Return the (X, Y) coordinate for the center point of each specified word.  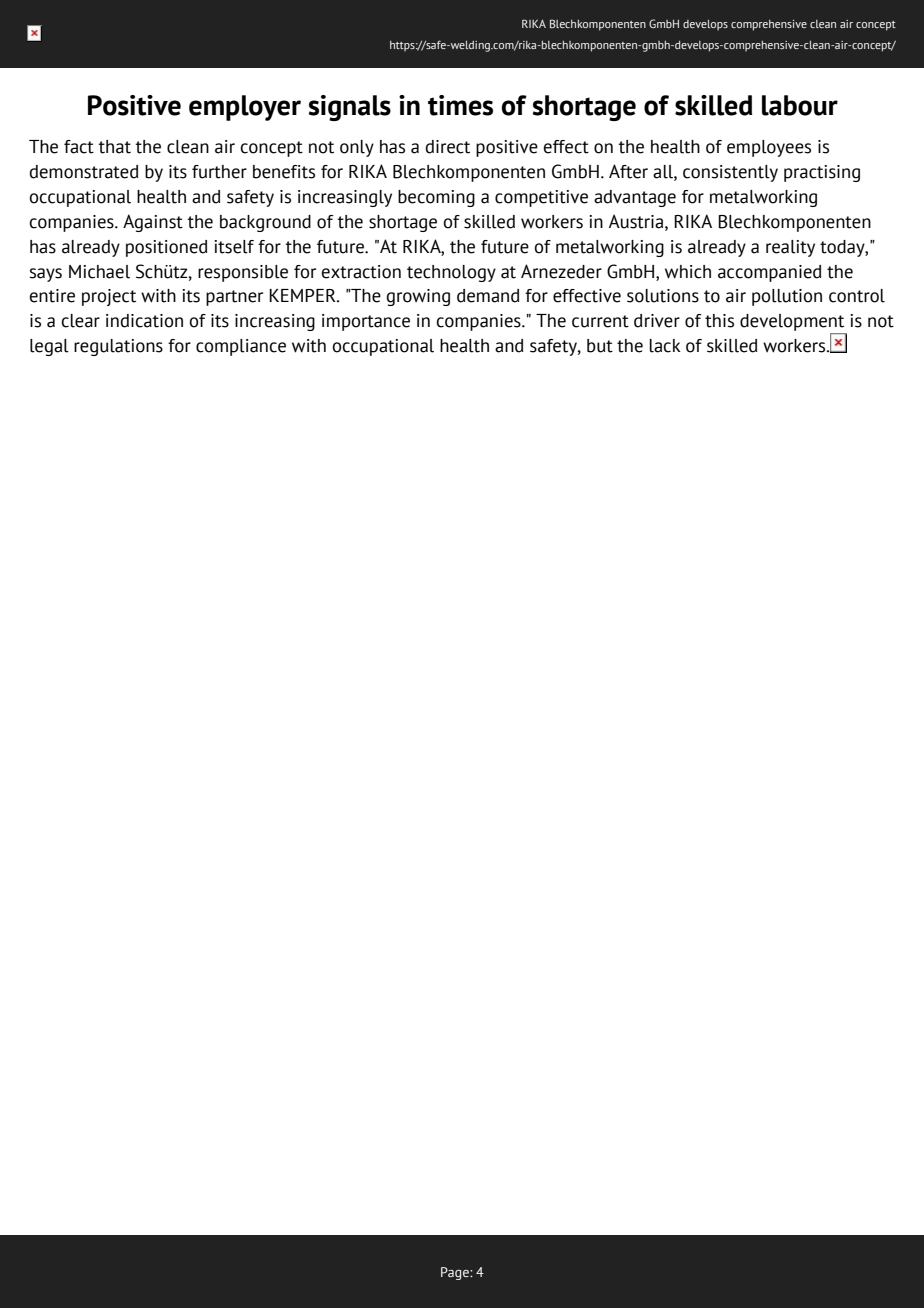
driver (657, 321)
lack (665, 346)
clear (80, 321)
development (793, 324)
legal (49, 347)
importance (366, 322)
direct (447, 147)
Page (456, 1273)
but (600, 346)
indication (144, 321)
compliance (241, 347)
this (719, 321)
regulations (118, 347)
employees (769, 148)
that (114, 147)
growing (418, 297)
